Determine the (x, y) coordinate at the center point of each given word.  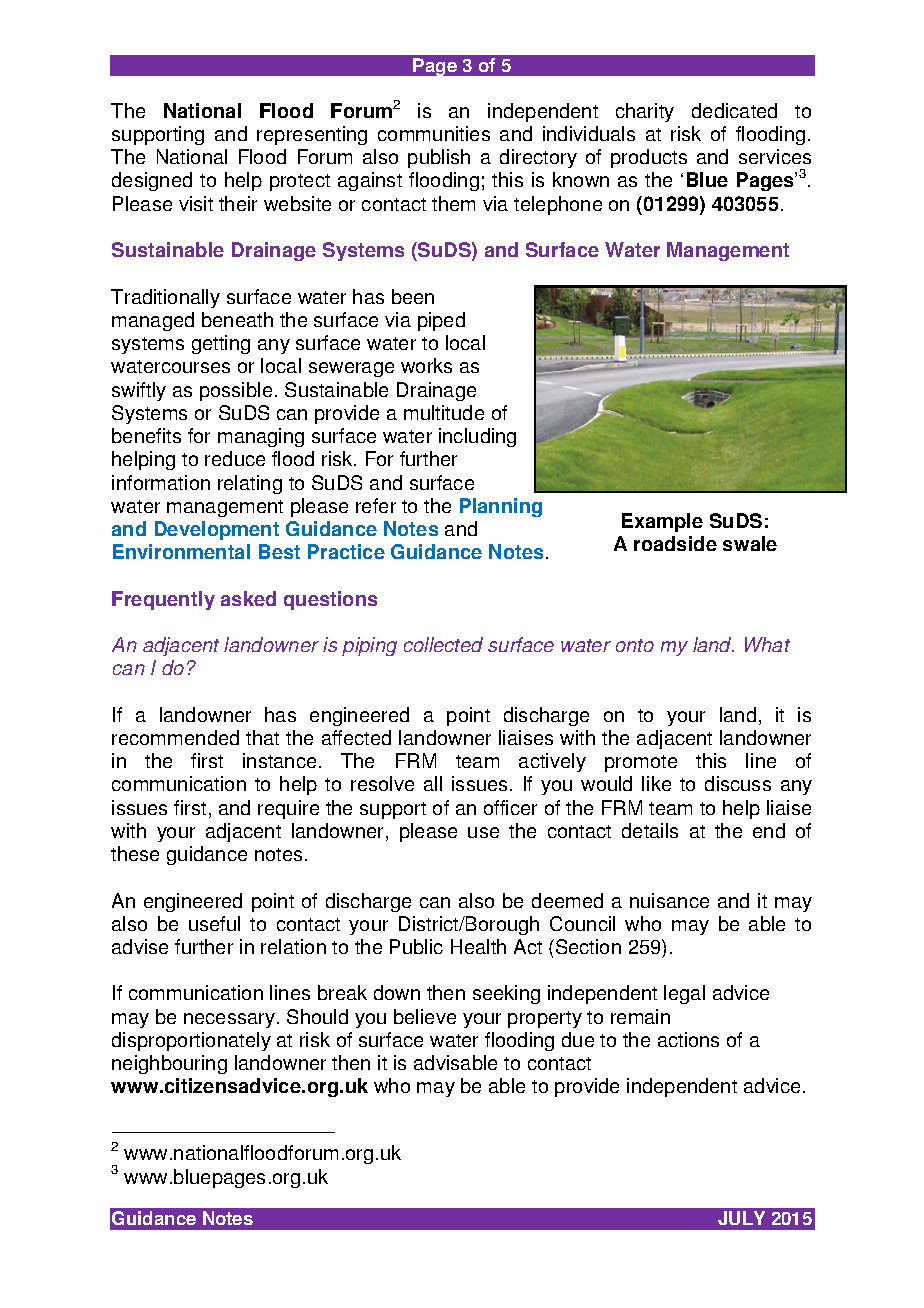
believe (425, 1016)
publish (439, 158)
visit (196, 203)
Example (662, 522)
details (650, 830)
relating (250, 484)
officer (510, 807)
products (649, 158)
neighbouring (169, 1064)
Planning (501, 507)
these (135, 853)
